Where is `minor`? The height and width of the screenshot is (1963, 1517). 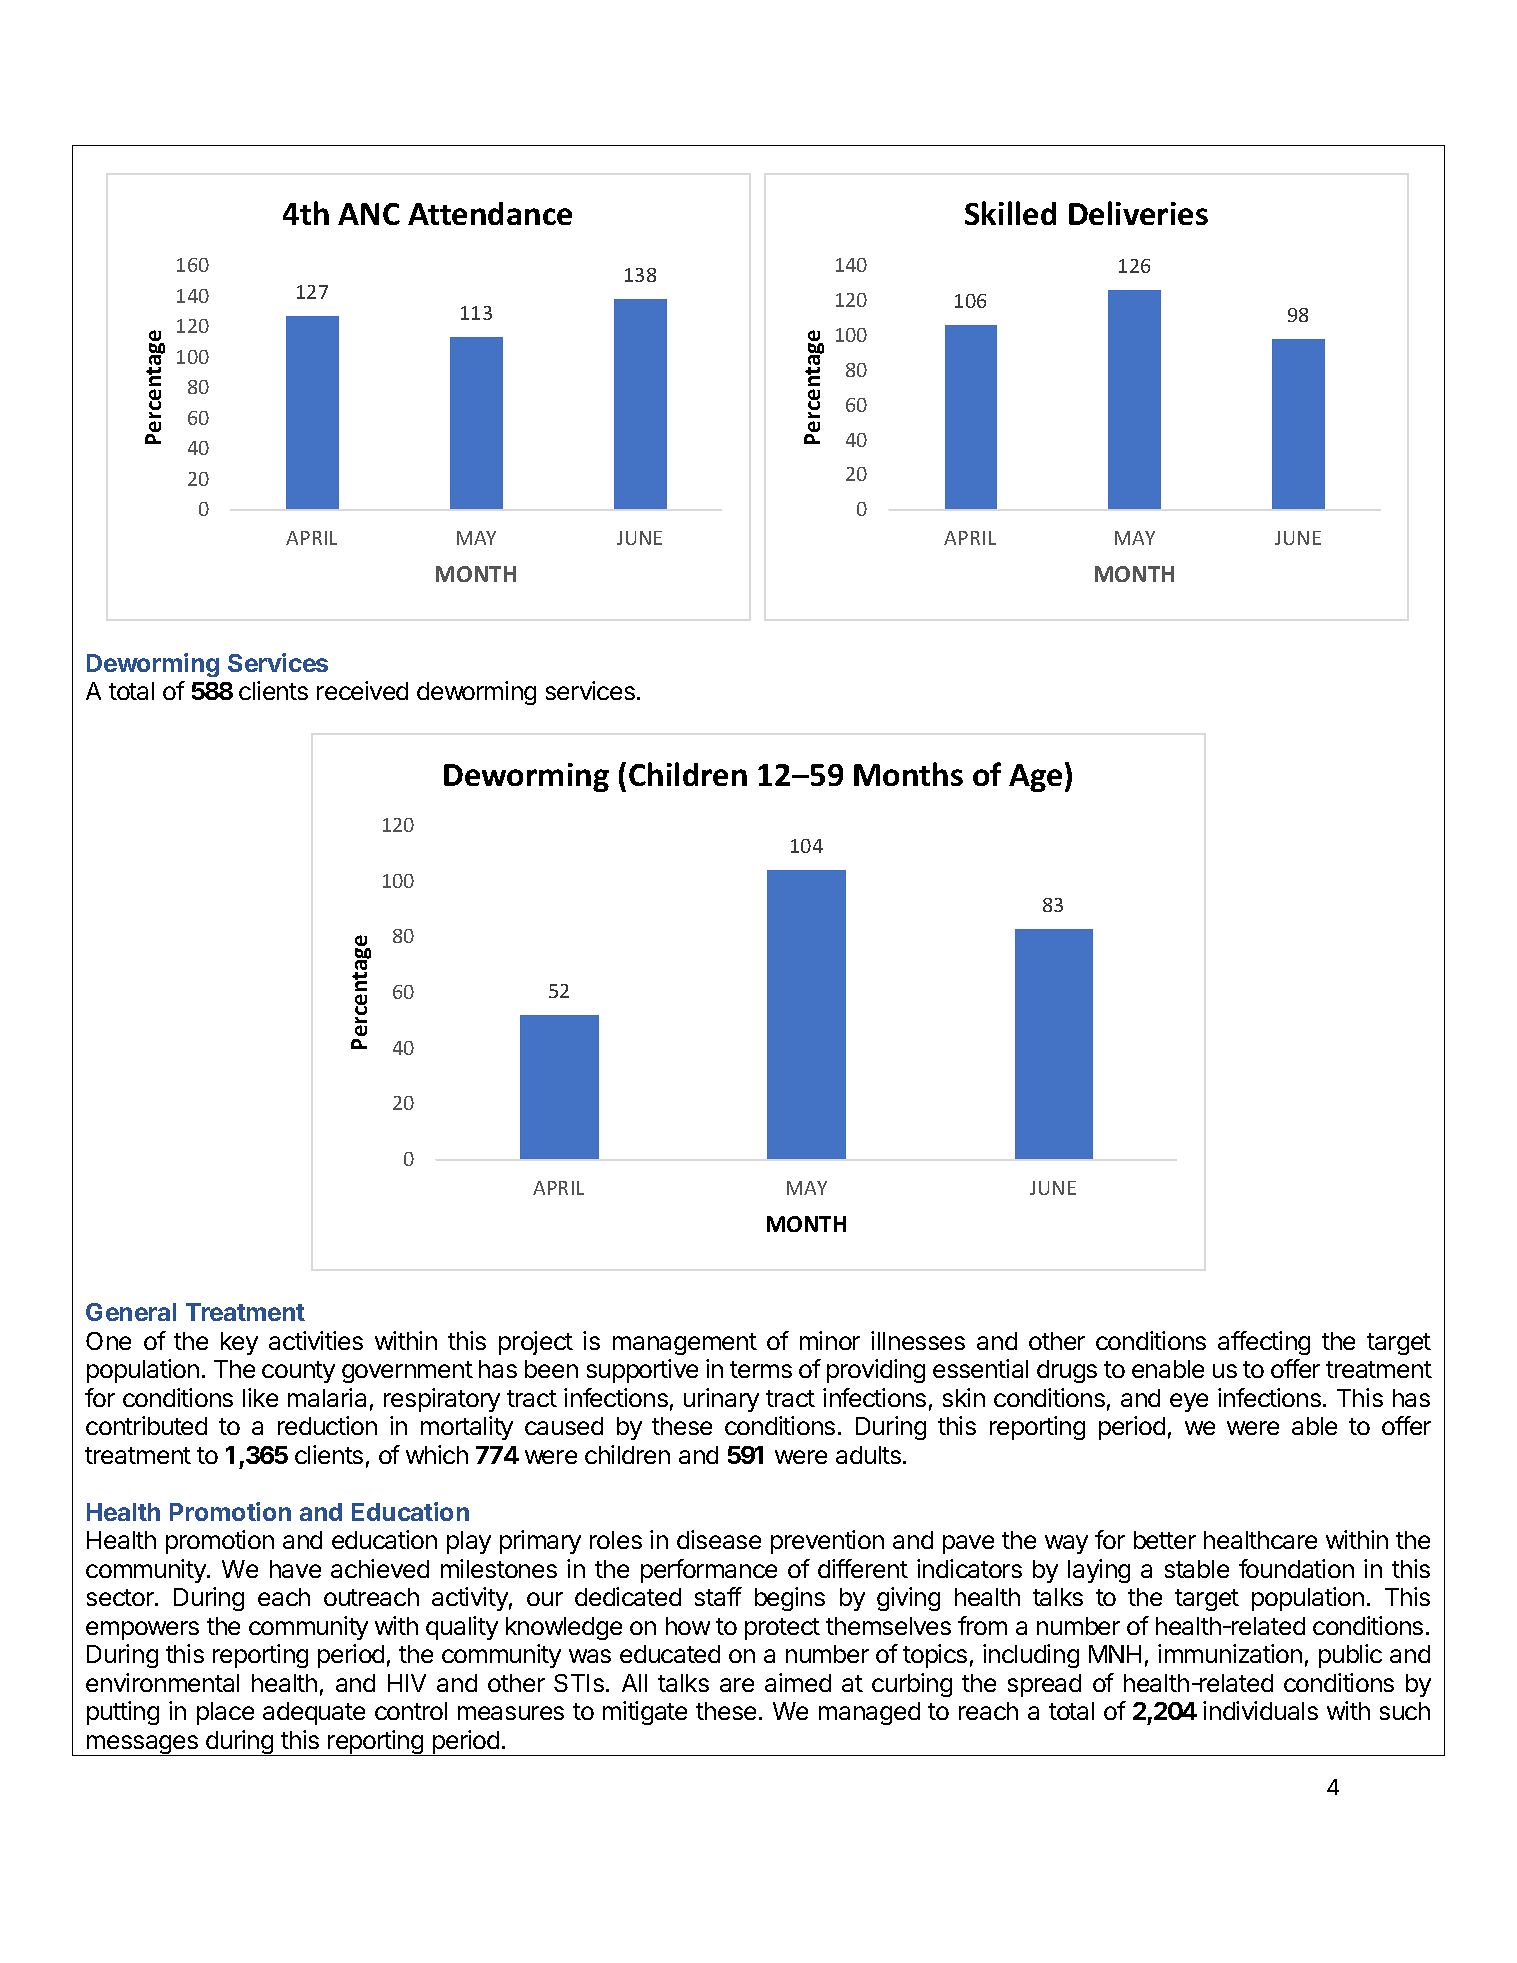
minor is located at coordinates (830, 1340).
